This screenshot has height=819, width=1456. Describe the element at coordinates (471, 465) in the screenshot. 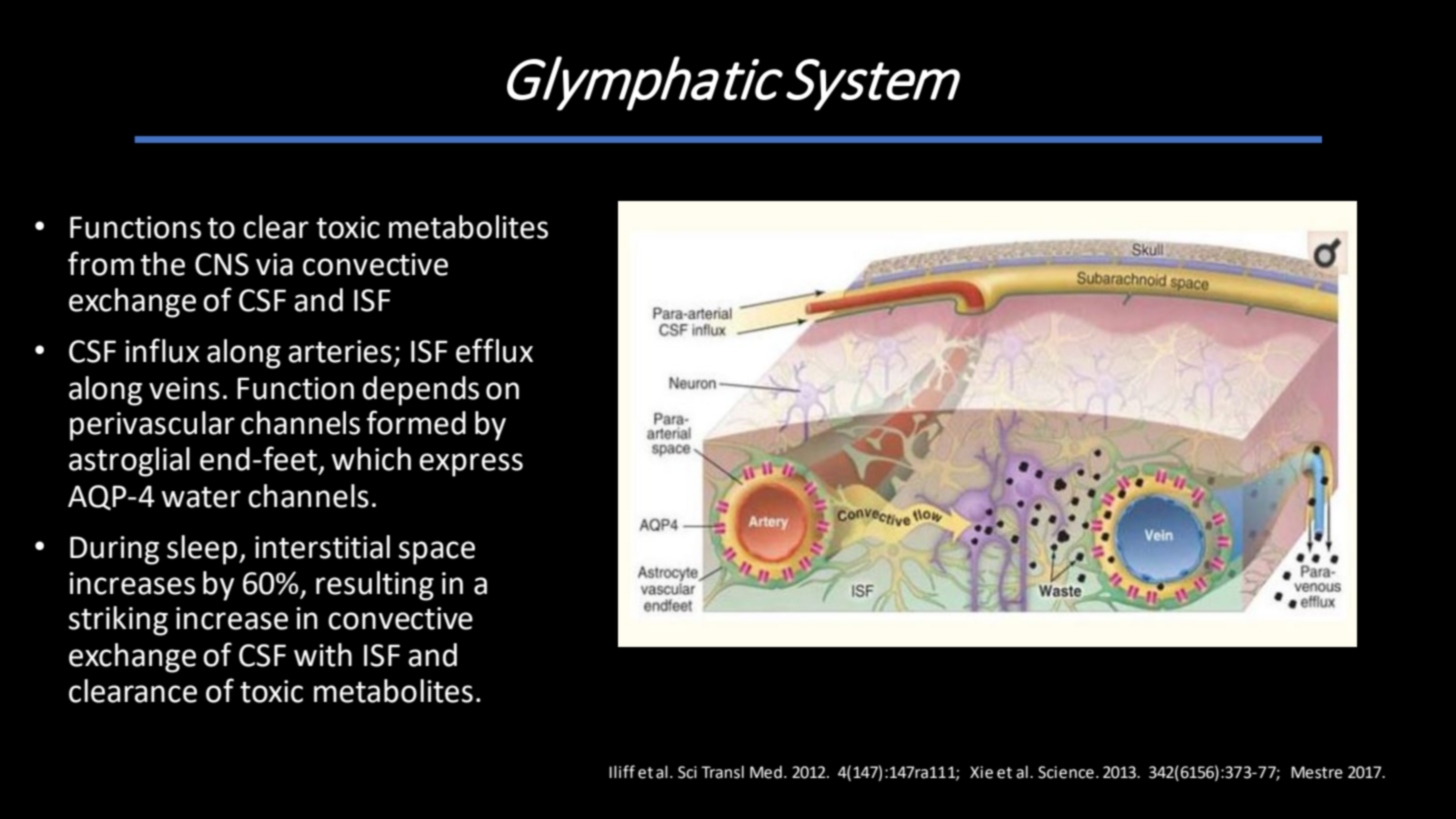

I see `express` at that location.
